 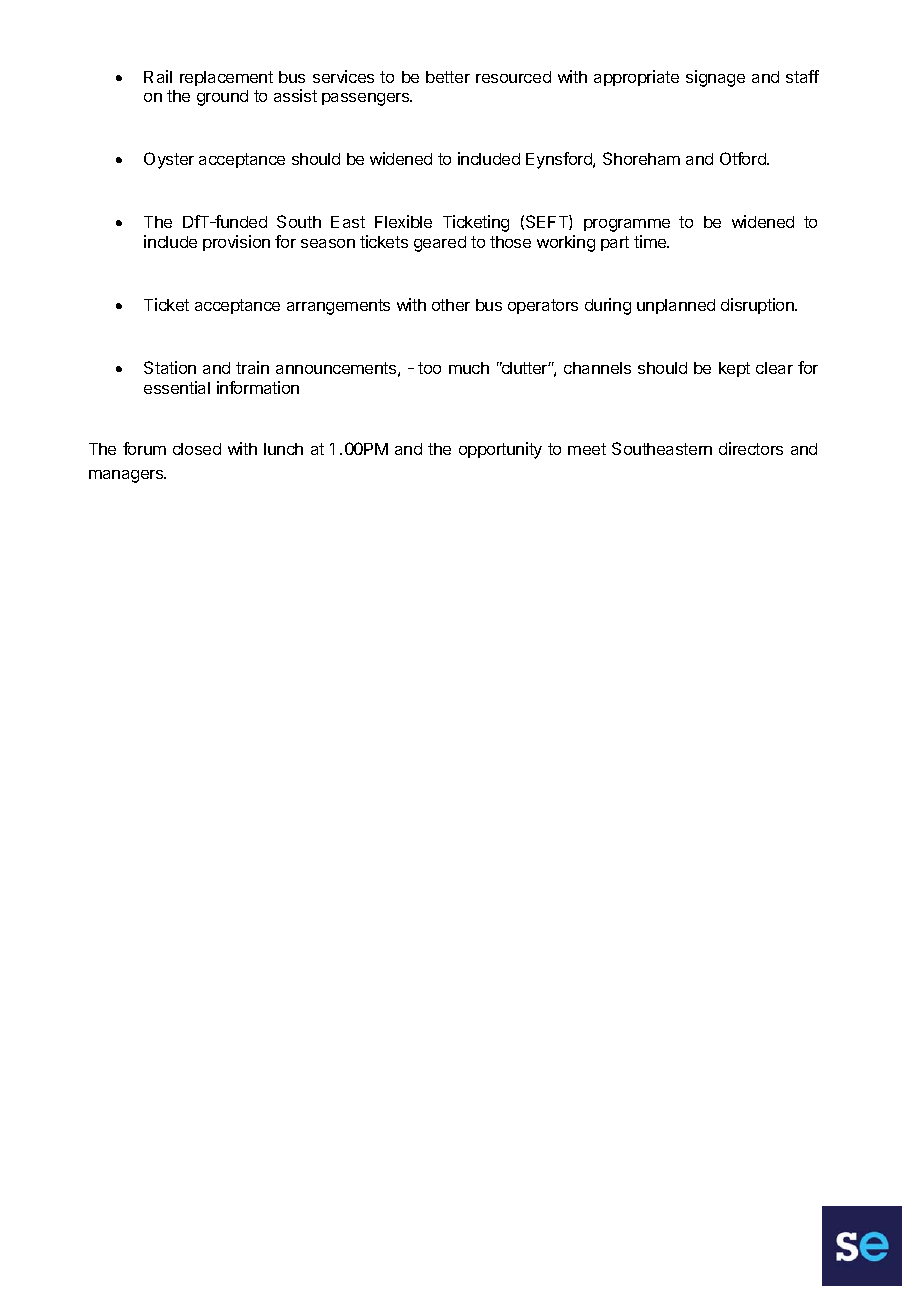 I want to click on disruption, so click(x=758, y=306).
